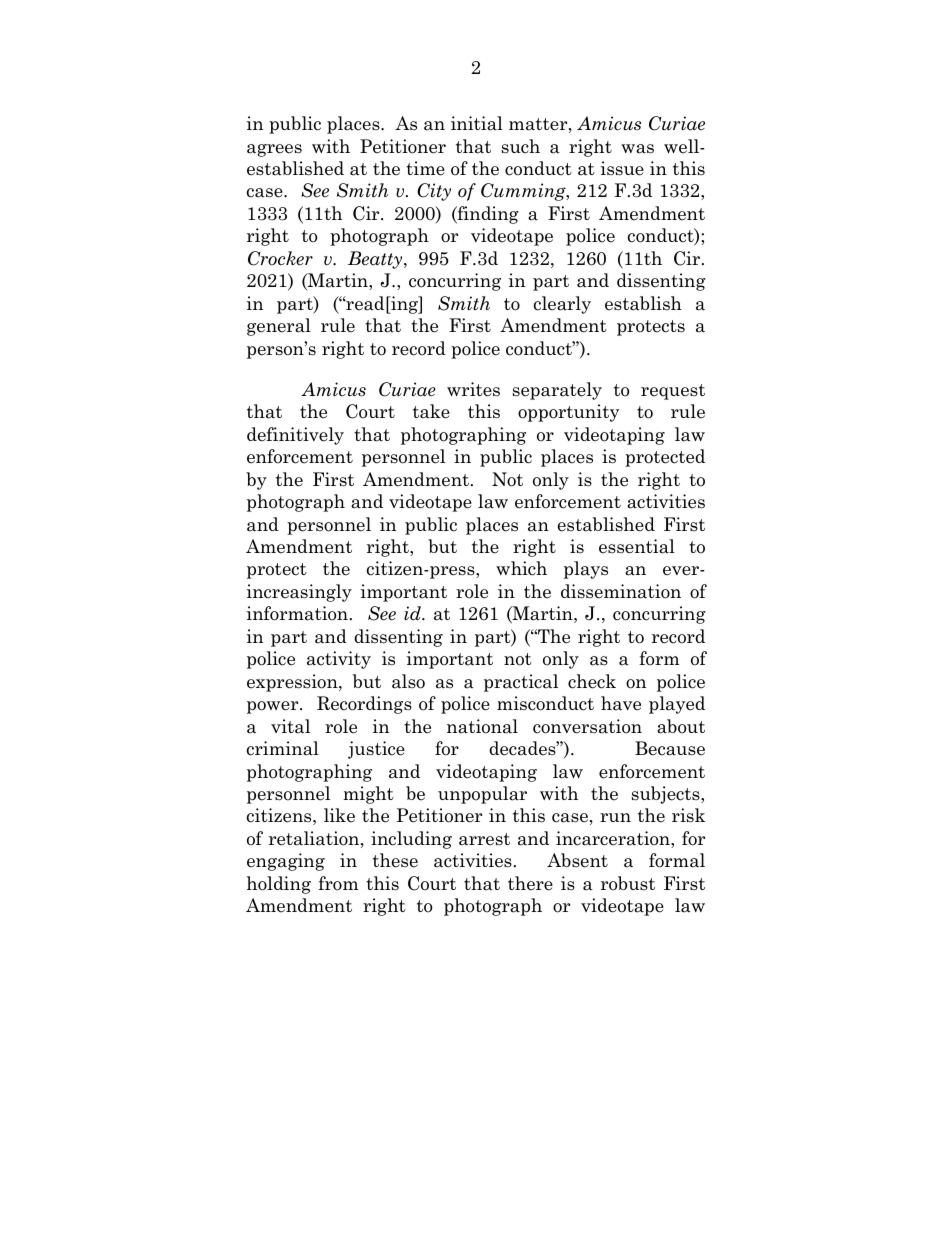  What do you see at coordinates (484, 839) in the image?
I see `arrest` at bounding box center [484, 839].
